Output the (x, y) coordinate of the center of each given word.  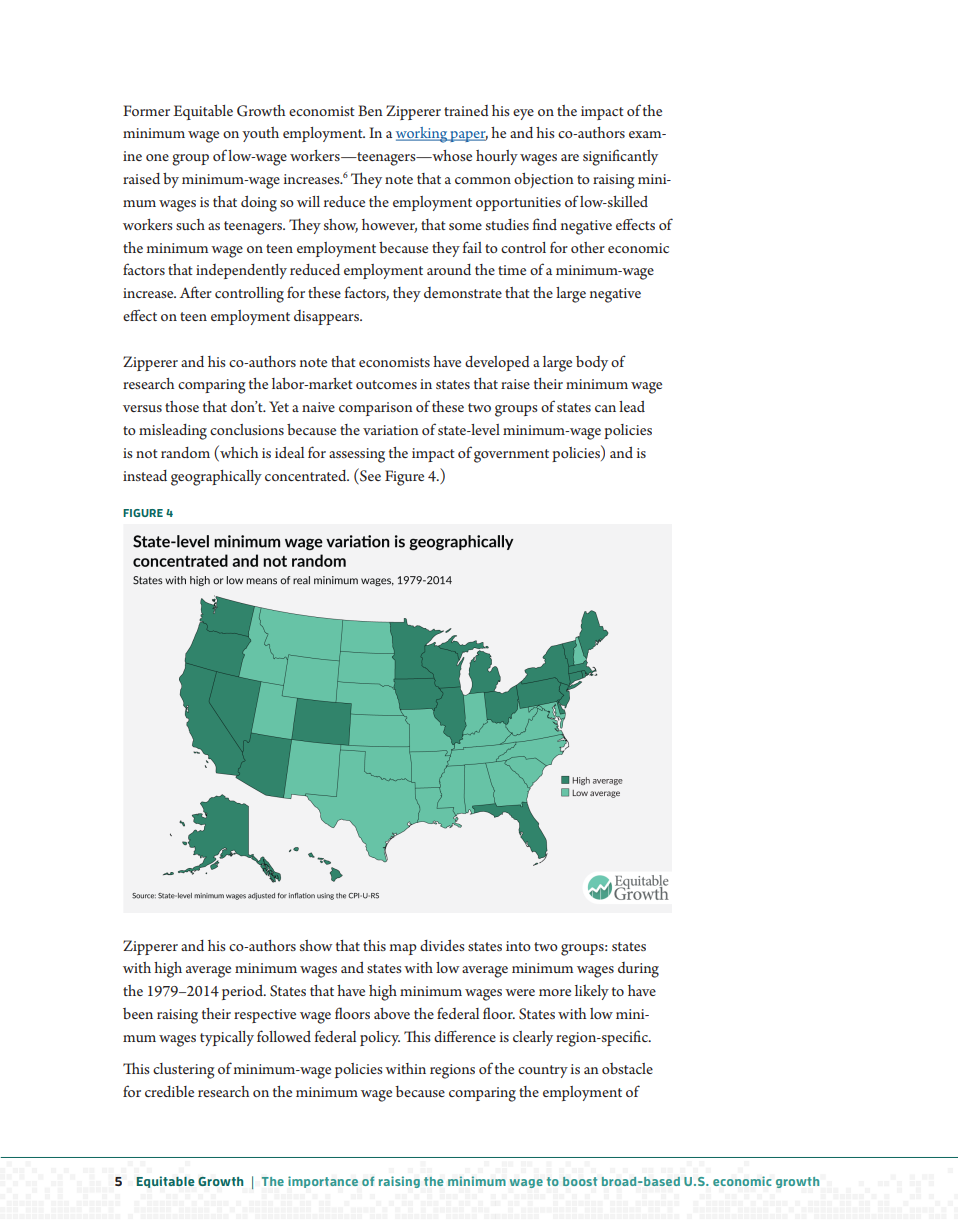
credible (169, 1091)
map (403, 949)
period (243, 992)
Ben (370, 110)
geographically (216, 478)
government (511, 456)
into (518, 946)
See (369, 475)
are (570, 157)
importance (323, 1182)
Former (146, 110)
